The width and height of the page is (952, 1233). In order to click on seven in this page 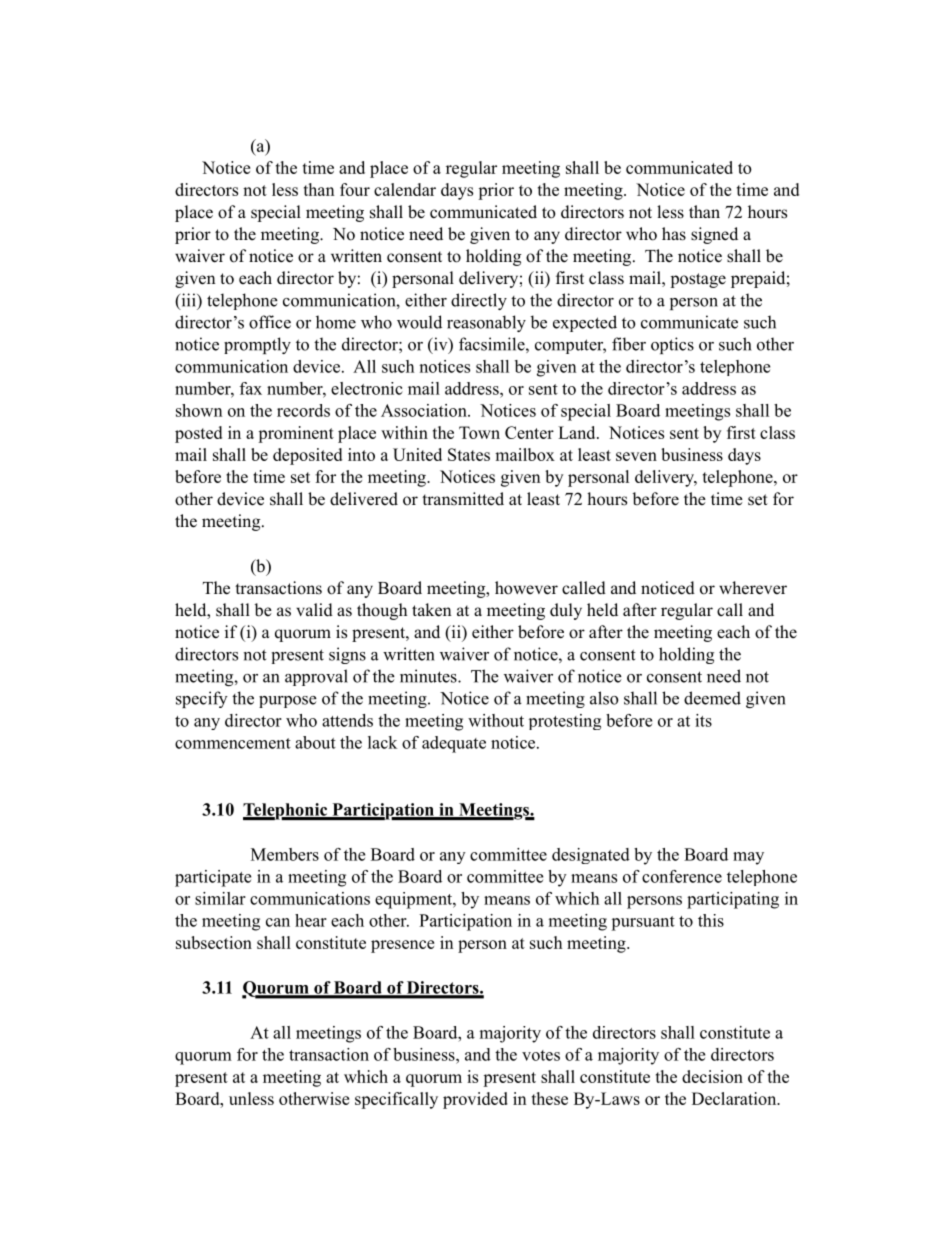, I will do `click(636, 456)`.
